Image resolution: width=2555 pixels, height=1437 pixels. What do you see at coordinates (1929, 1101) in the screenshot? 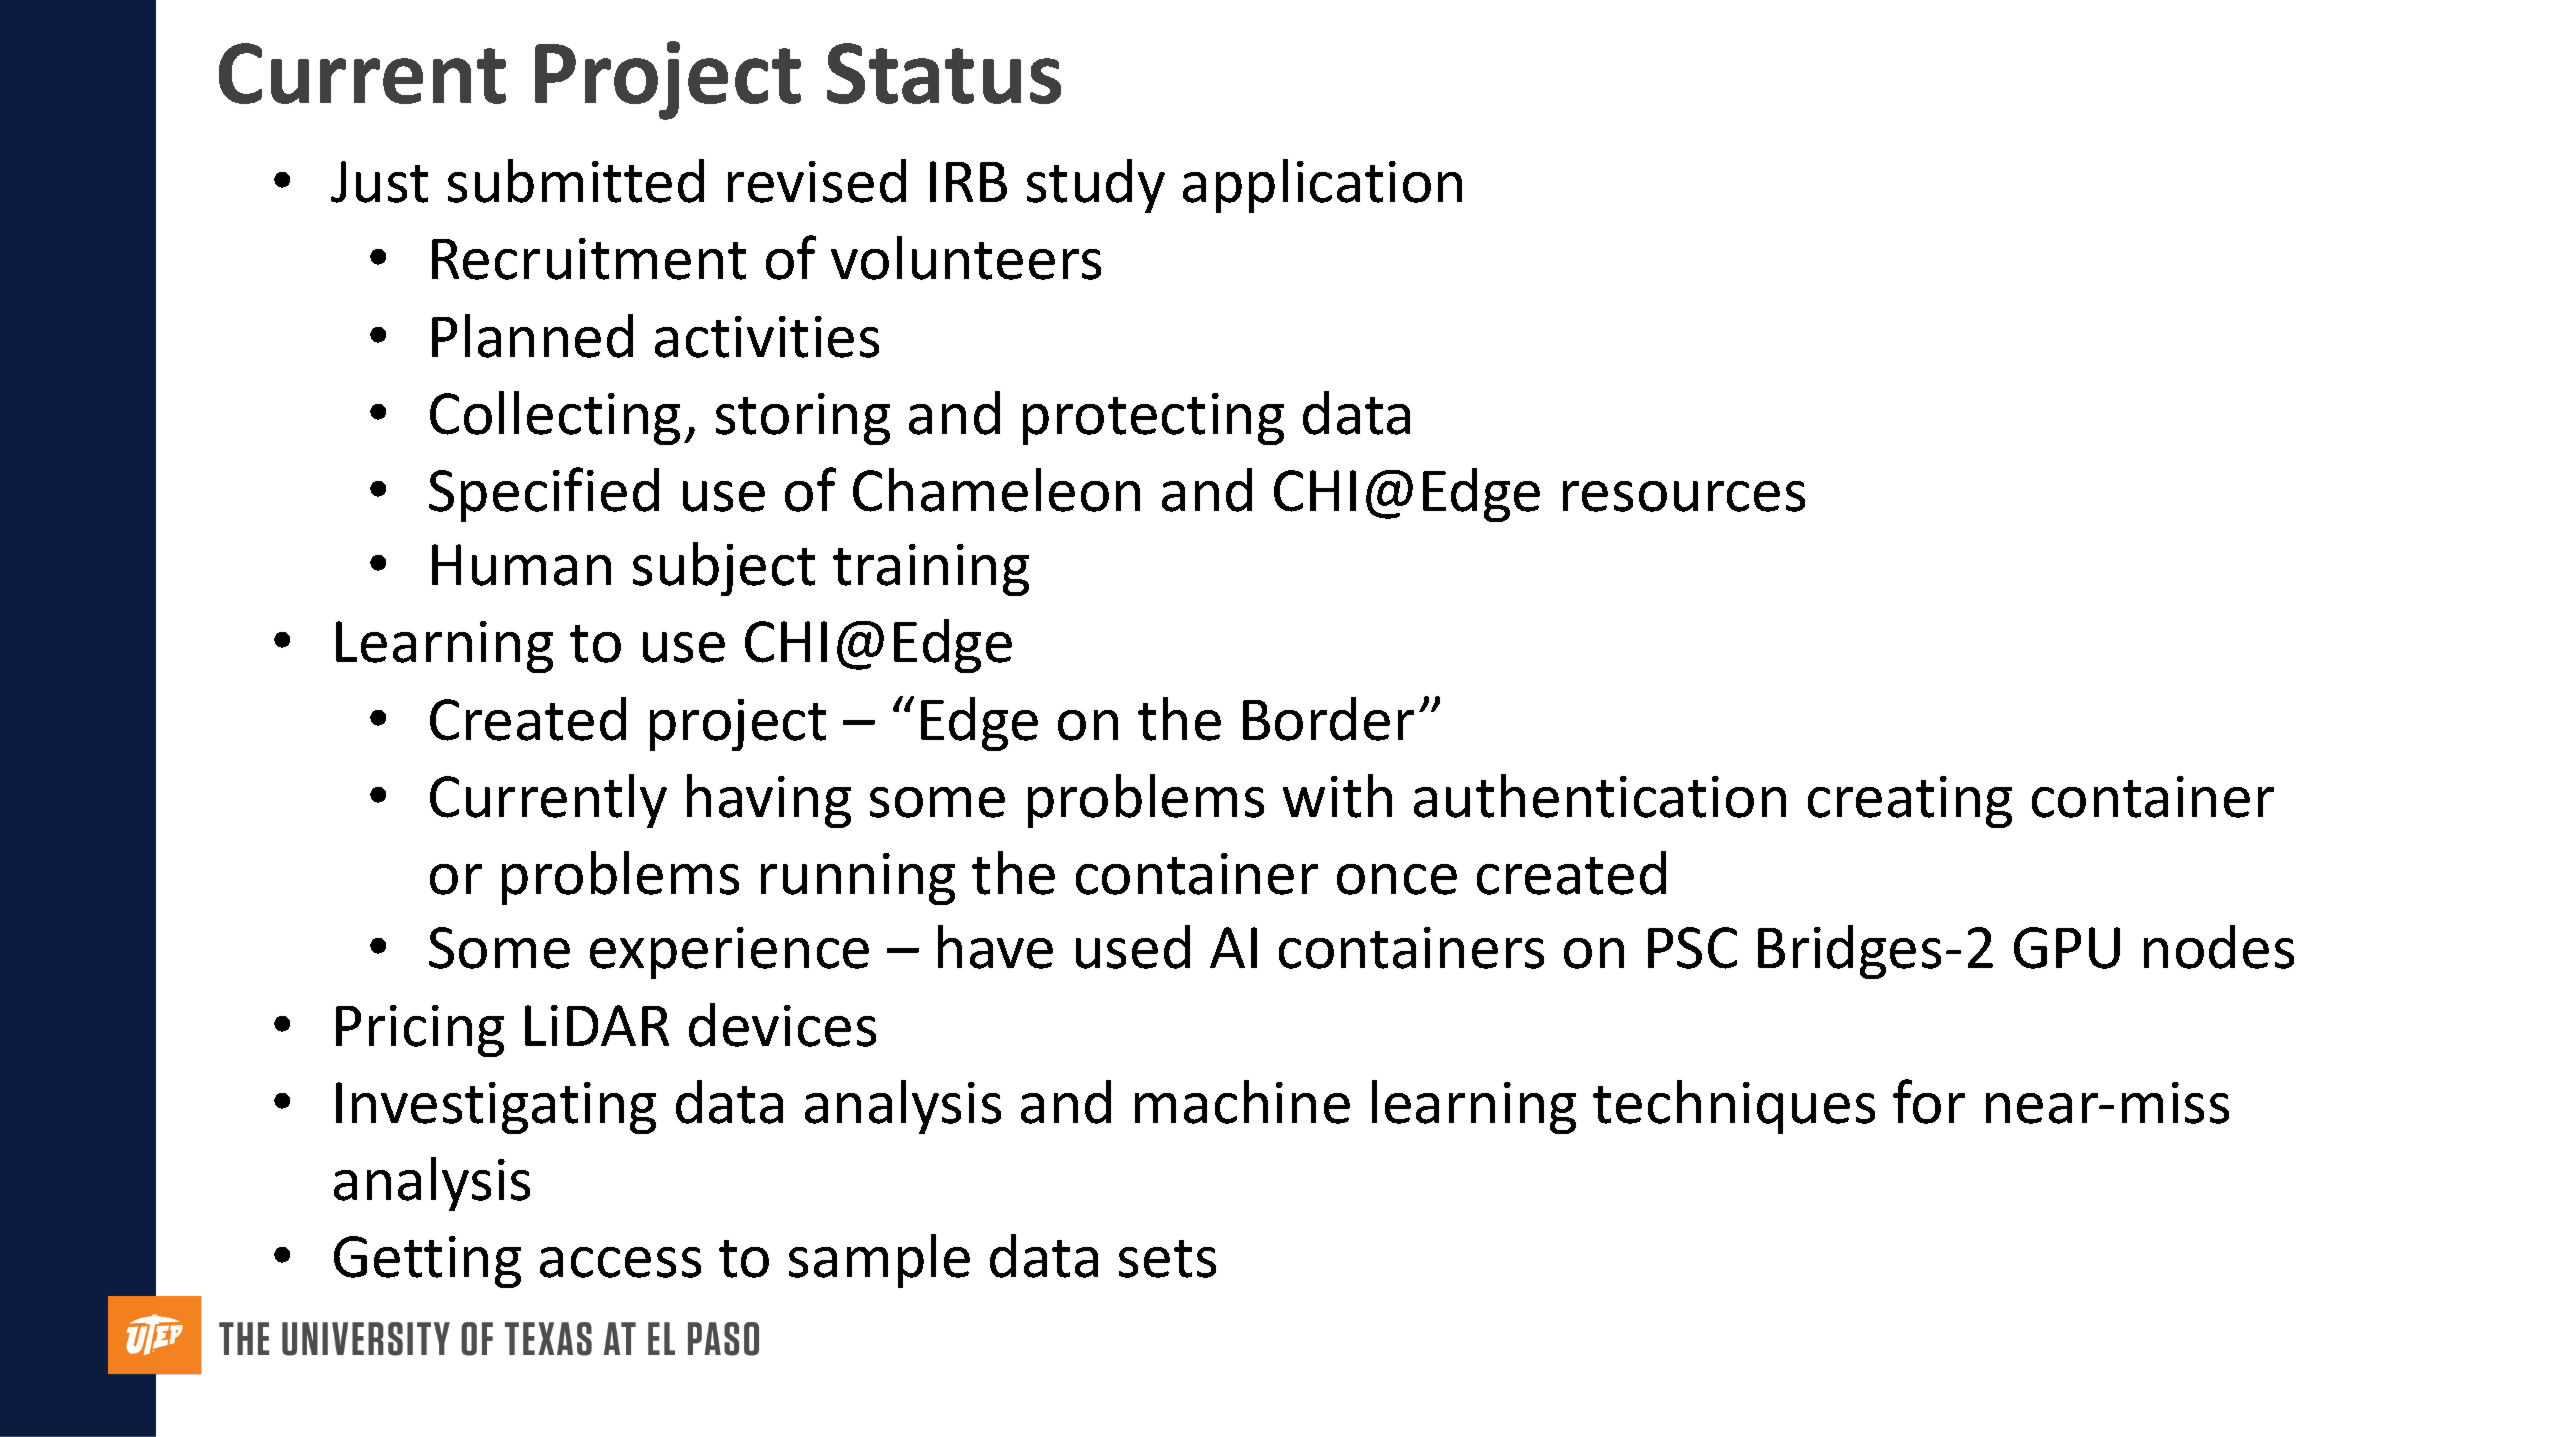
I see `for` at bounding box center [1929, 1101].
